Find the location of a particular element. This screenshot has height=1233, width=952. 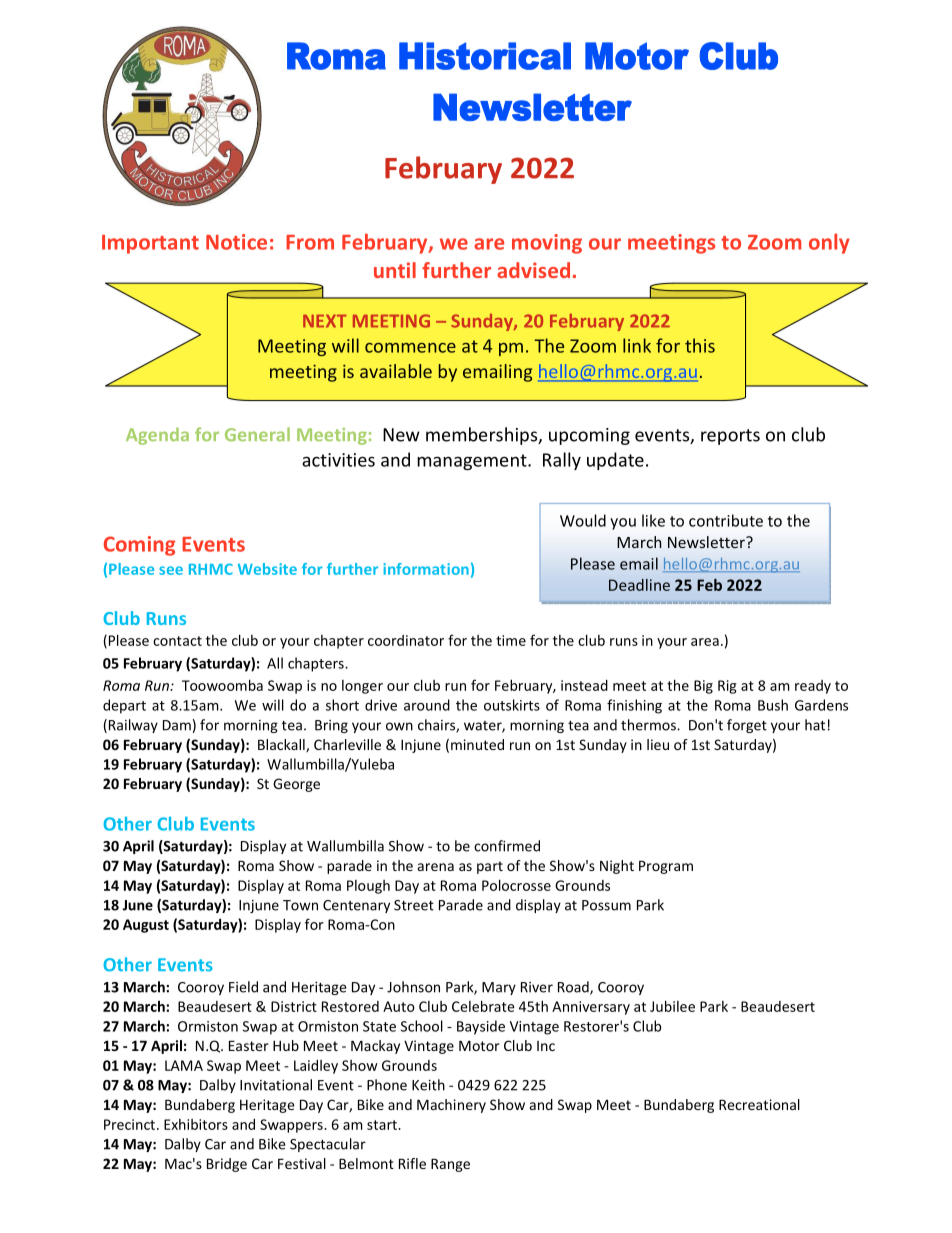

see is located at coordinates (171, 570).
